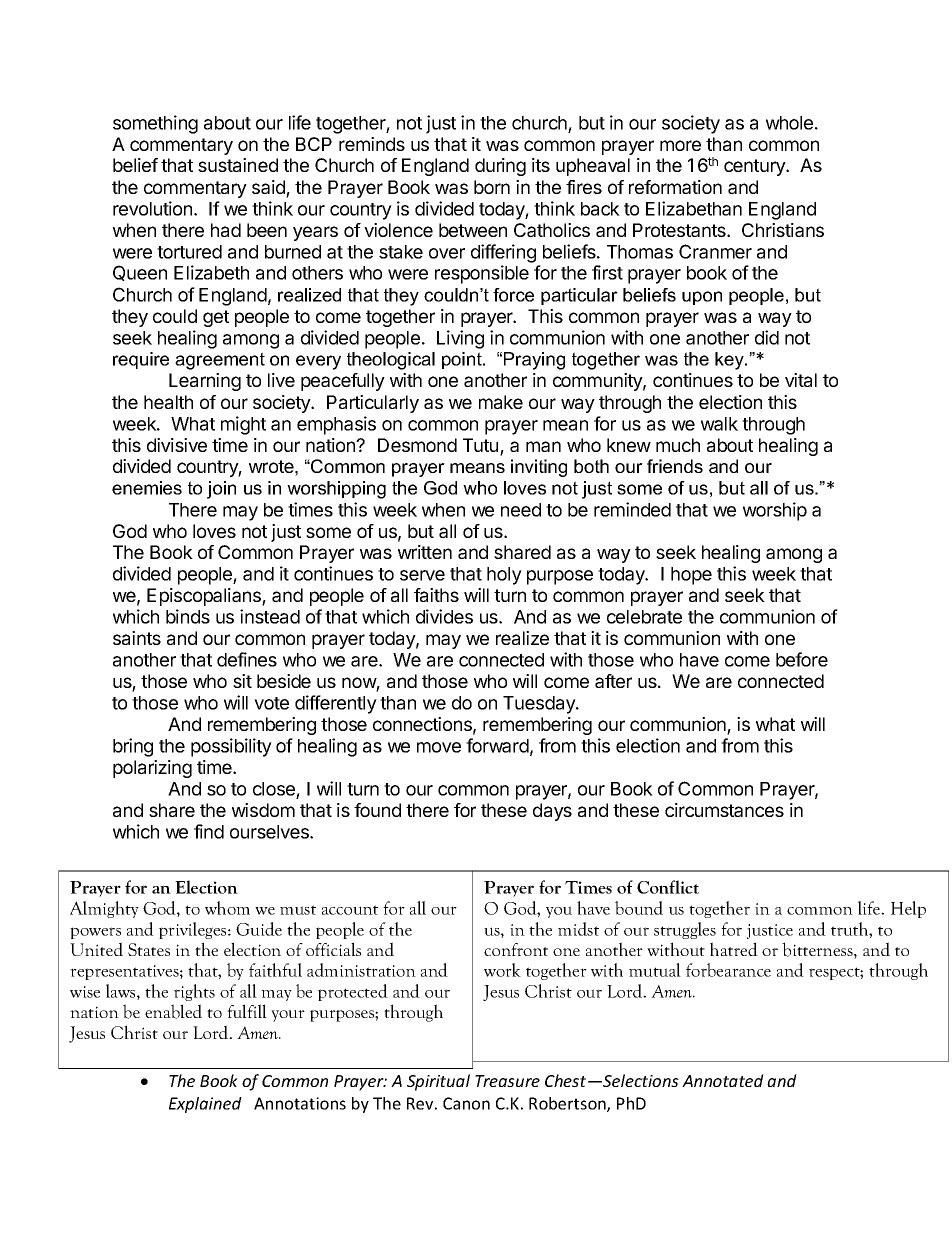 This image has width=952, height=1233. What do you see at coordinates (801, 380) in the image?
I see `vital` at bounding box center [801, 380].
